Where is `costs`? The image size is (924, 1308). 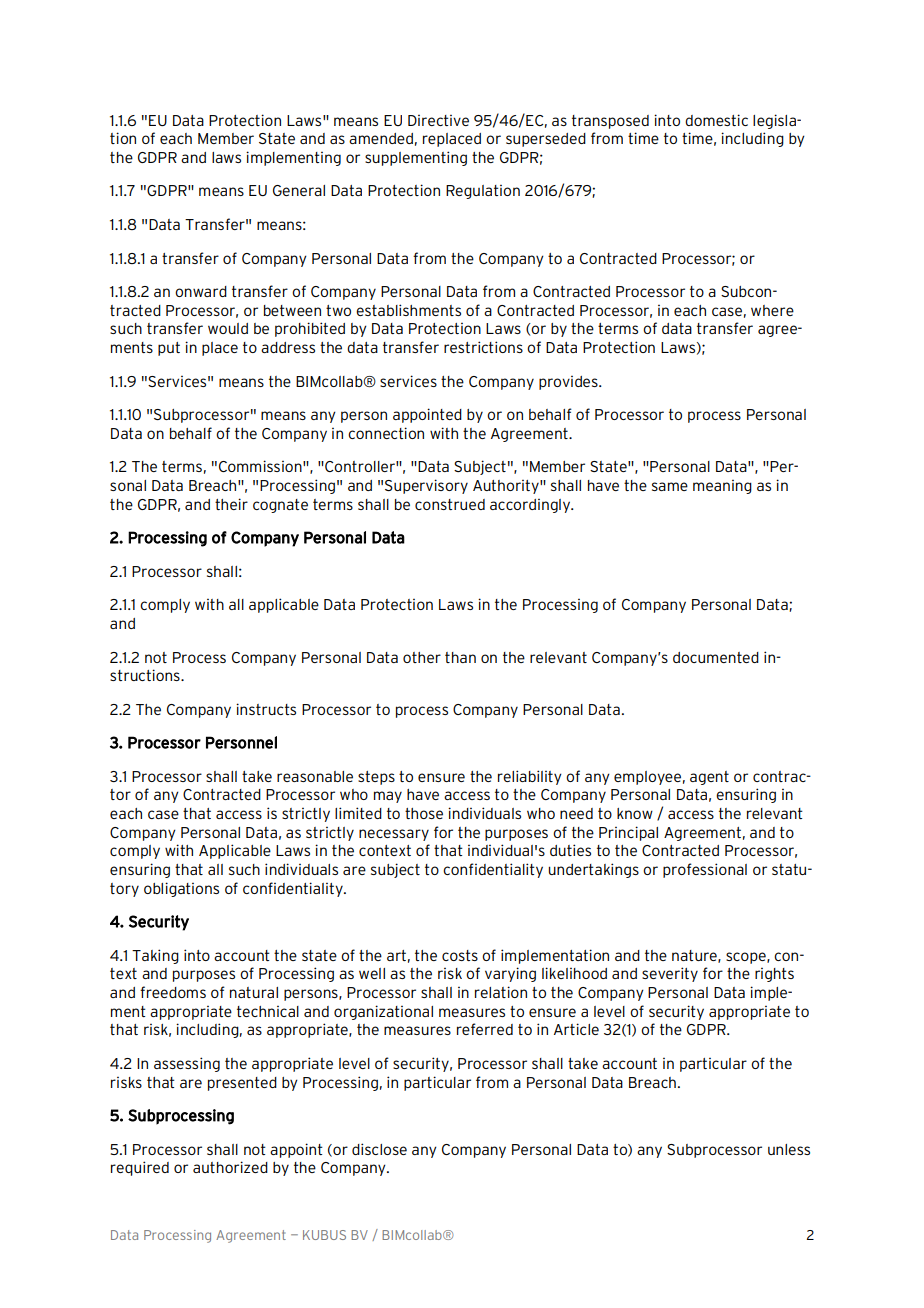 costs is located at coordinates (460, 955).
